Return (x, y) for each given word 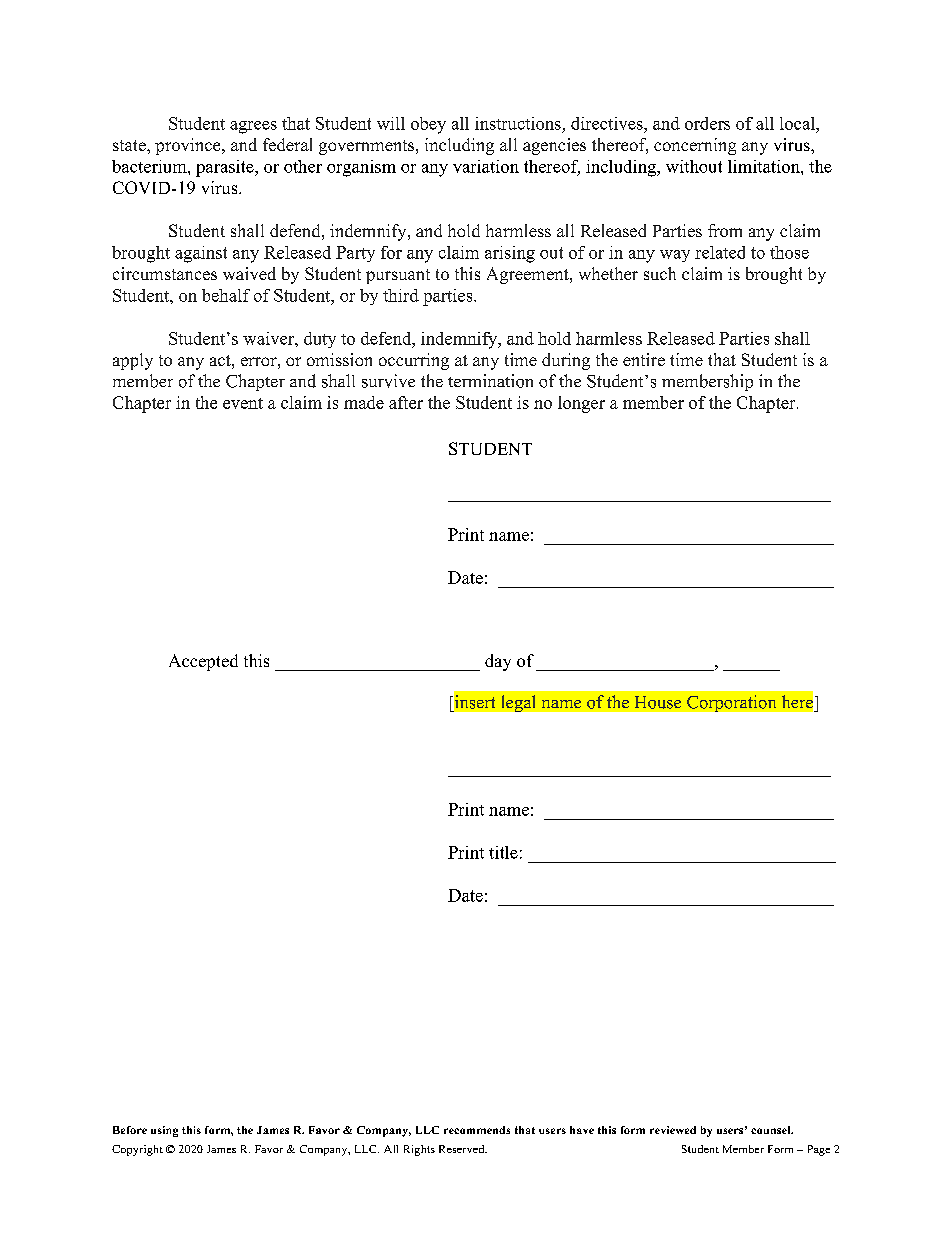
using (164, 1131)
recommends (477, 1130)
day (498, 662)
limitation (765, 166)
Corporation (731, 703)
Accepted (203, 662)
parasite (226, 168)
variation (486, 166)
